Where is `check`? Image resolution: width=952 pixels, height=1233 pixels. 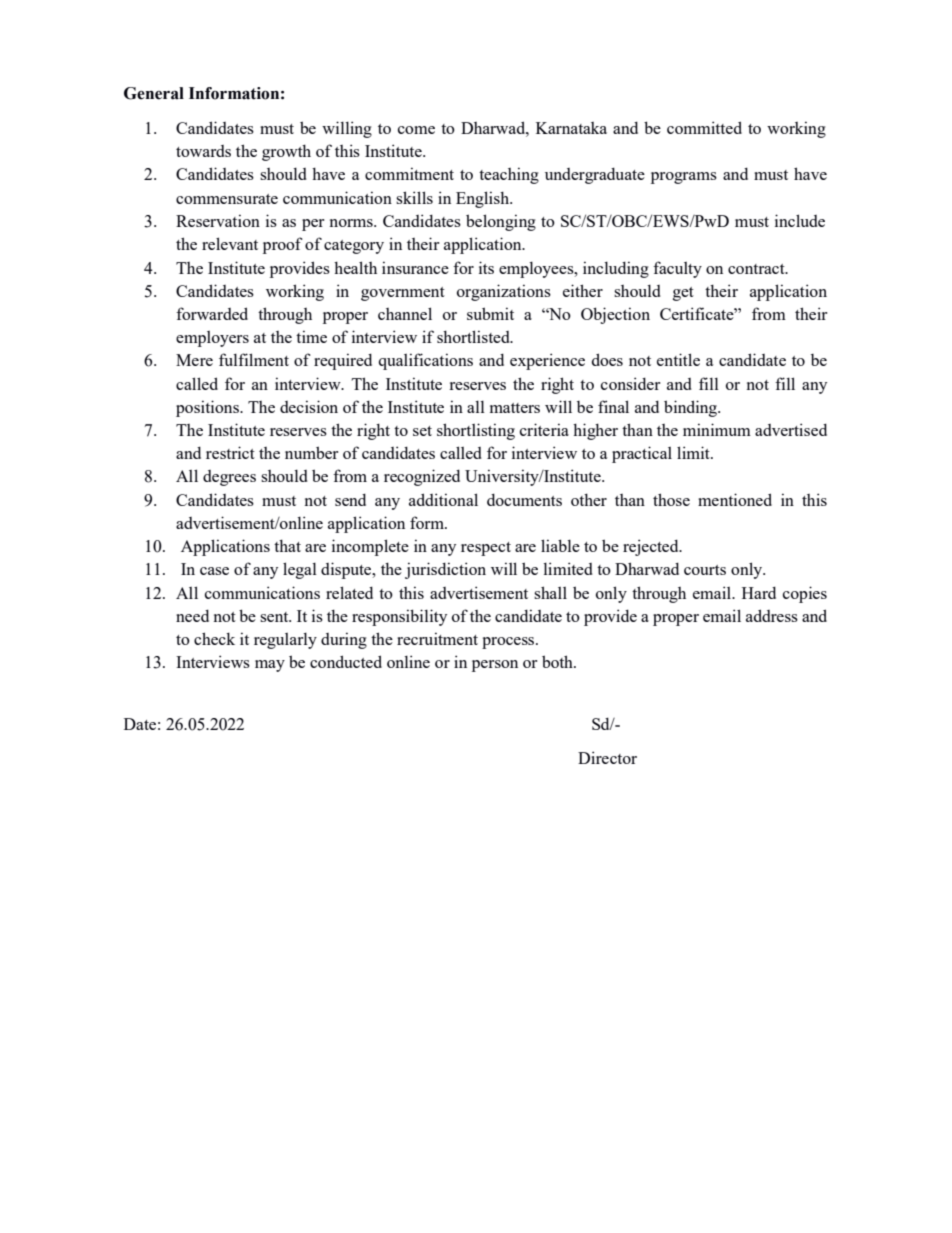 check is located at coordinates (214, 638).
